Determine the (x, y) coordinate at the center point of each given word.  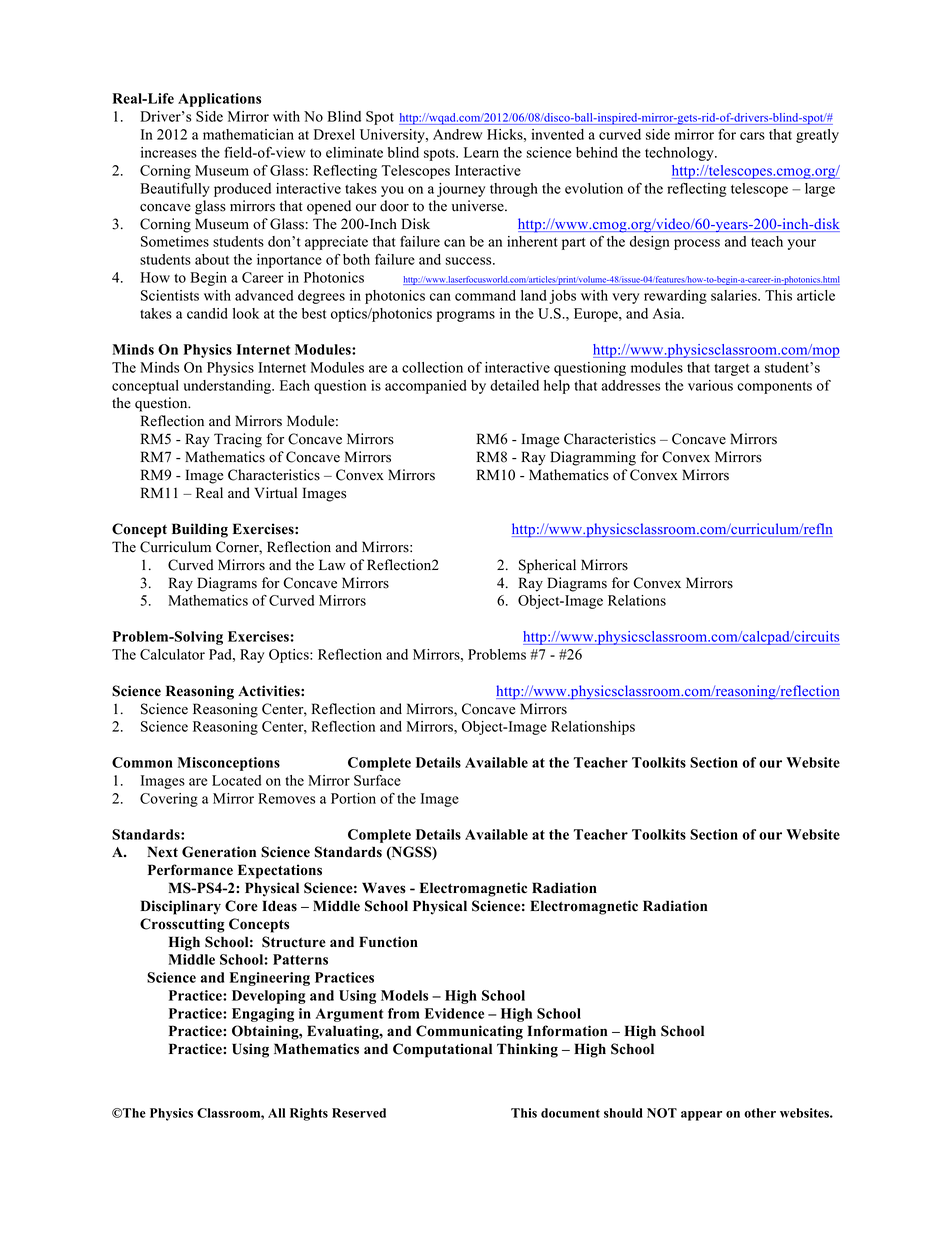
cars (752, 136)
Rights (309, 1114)
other (760, 1113)
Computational (442, 1050)
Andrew (457, 134)
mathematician (248, 134)
